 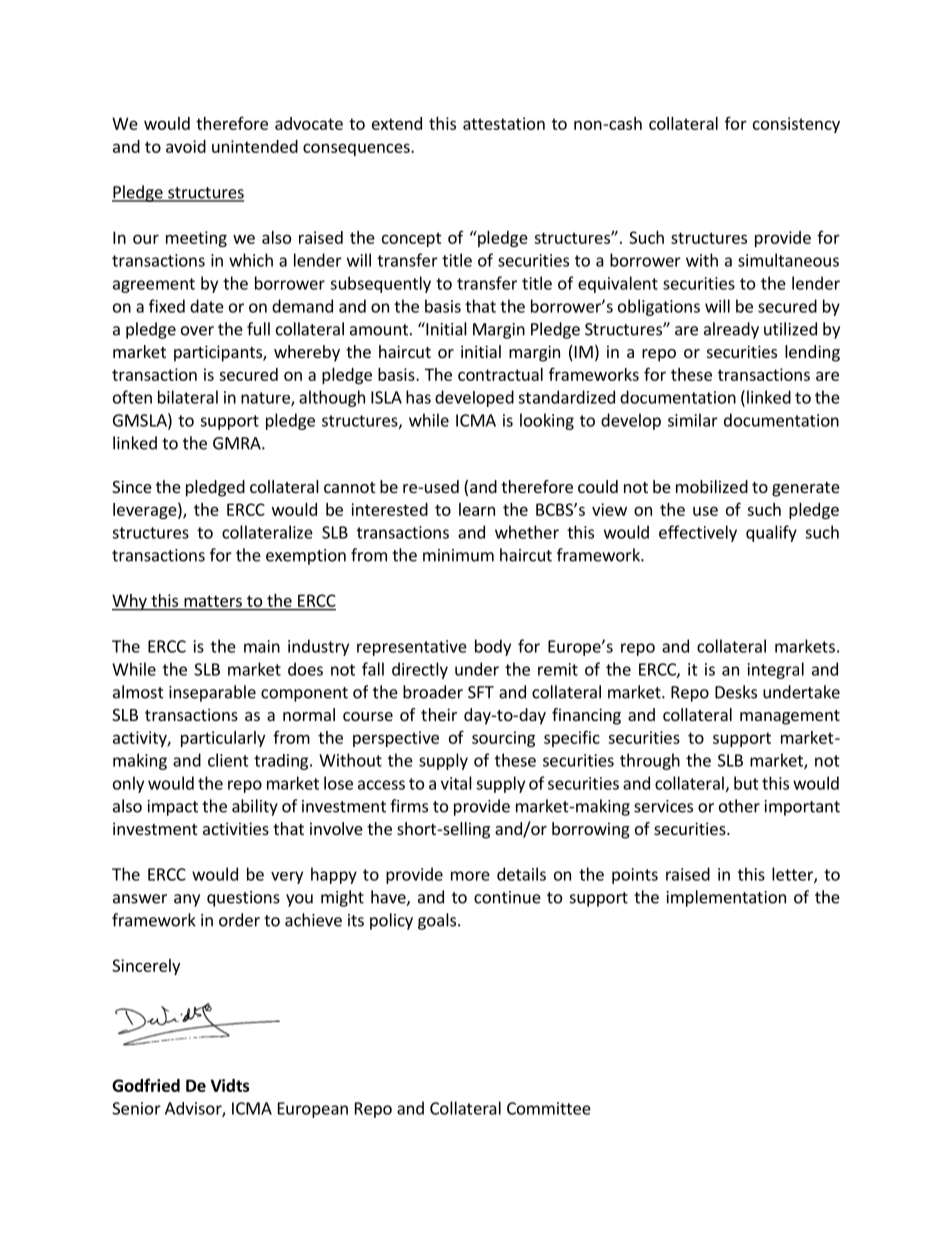 I want to click on consistency, so click(x=796, y=125).
